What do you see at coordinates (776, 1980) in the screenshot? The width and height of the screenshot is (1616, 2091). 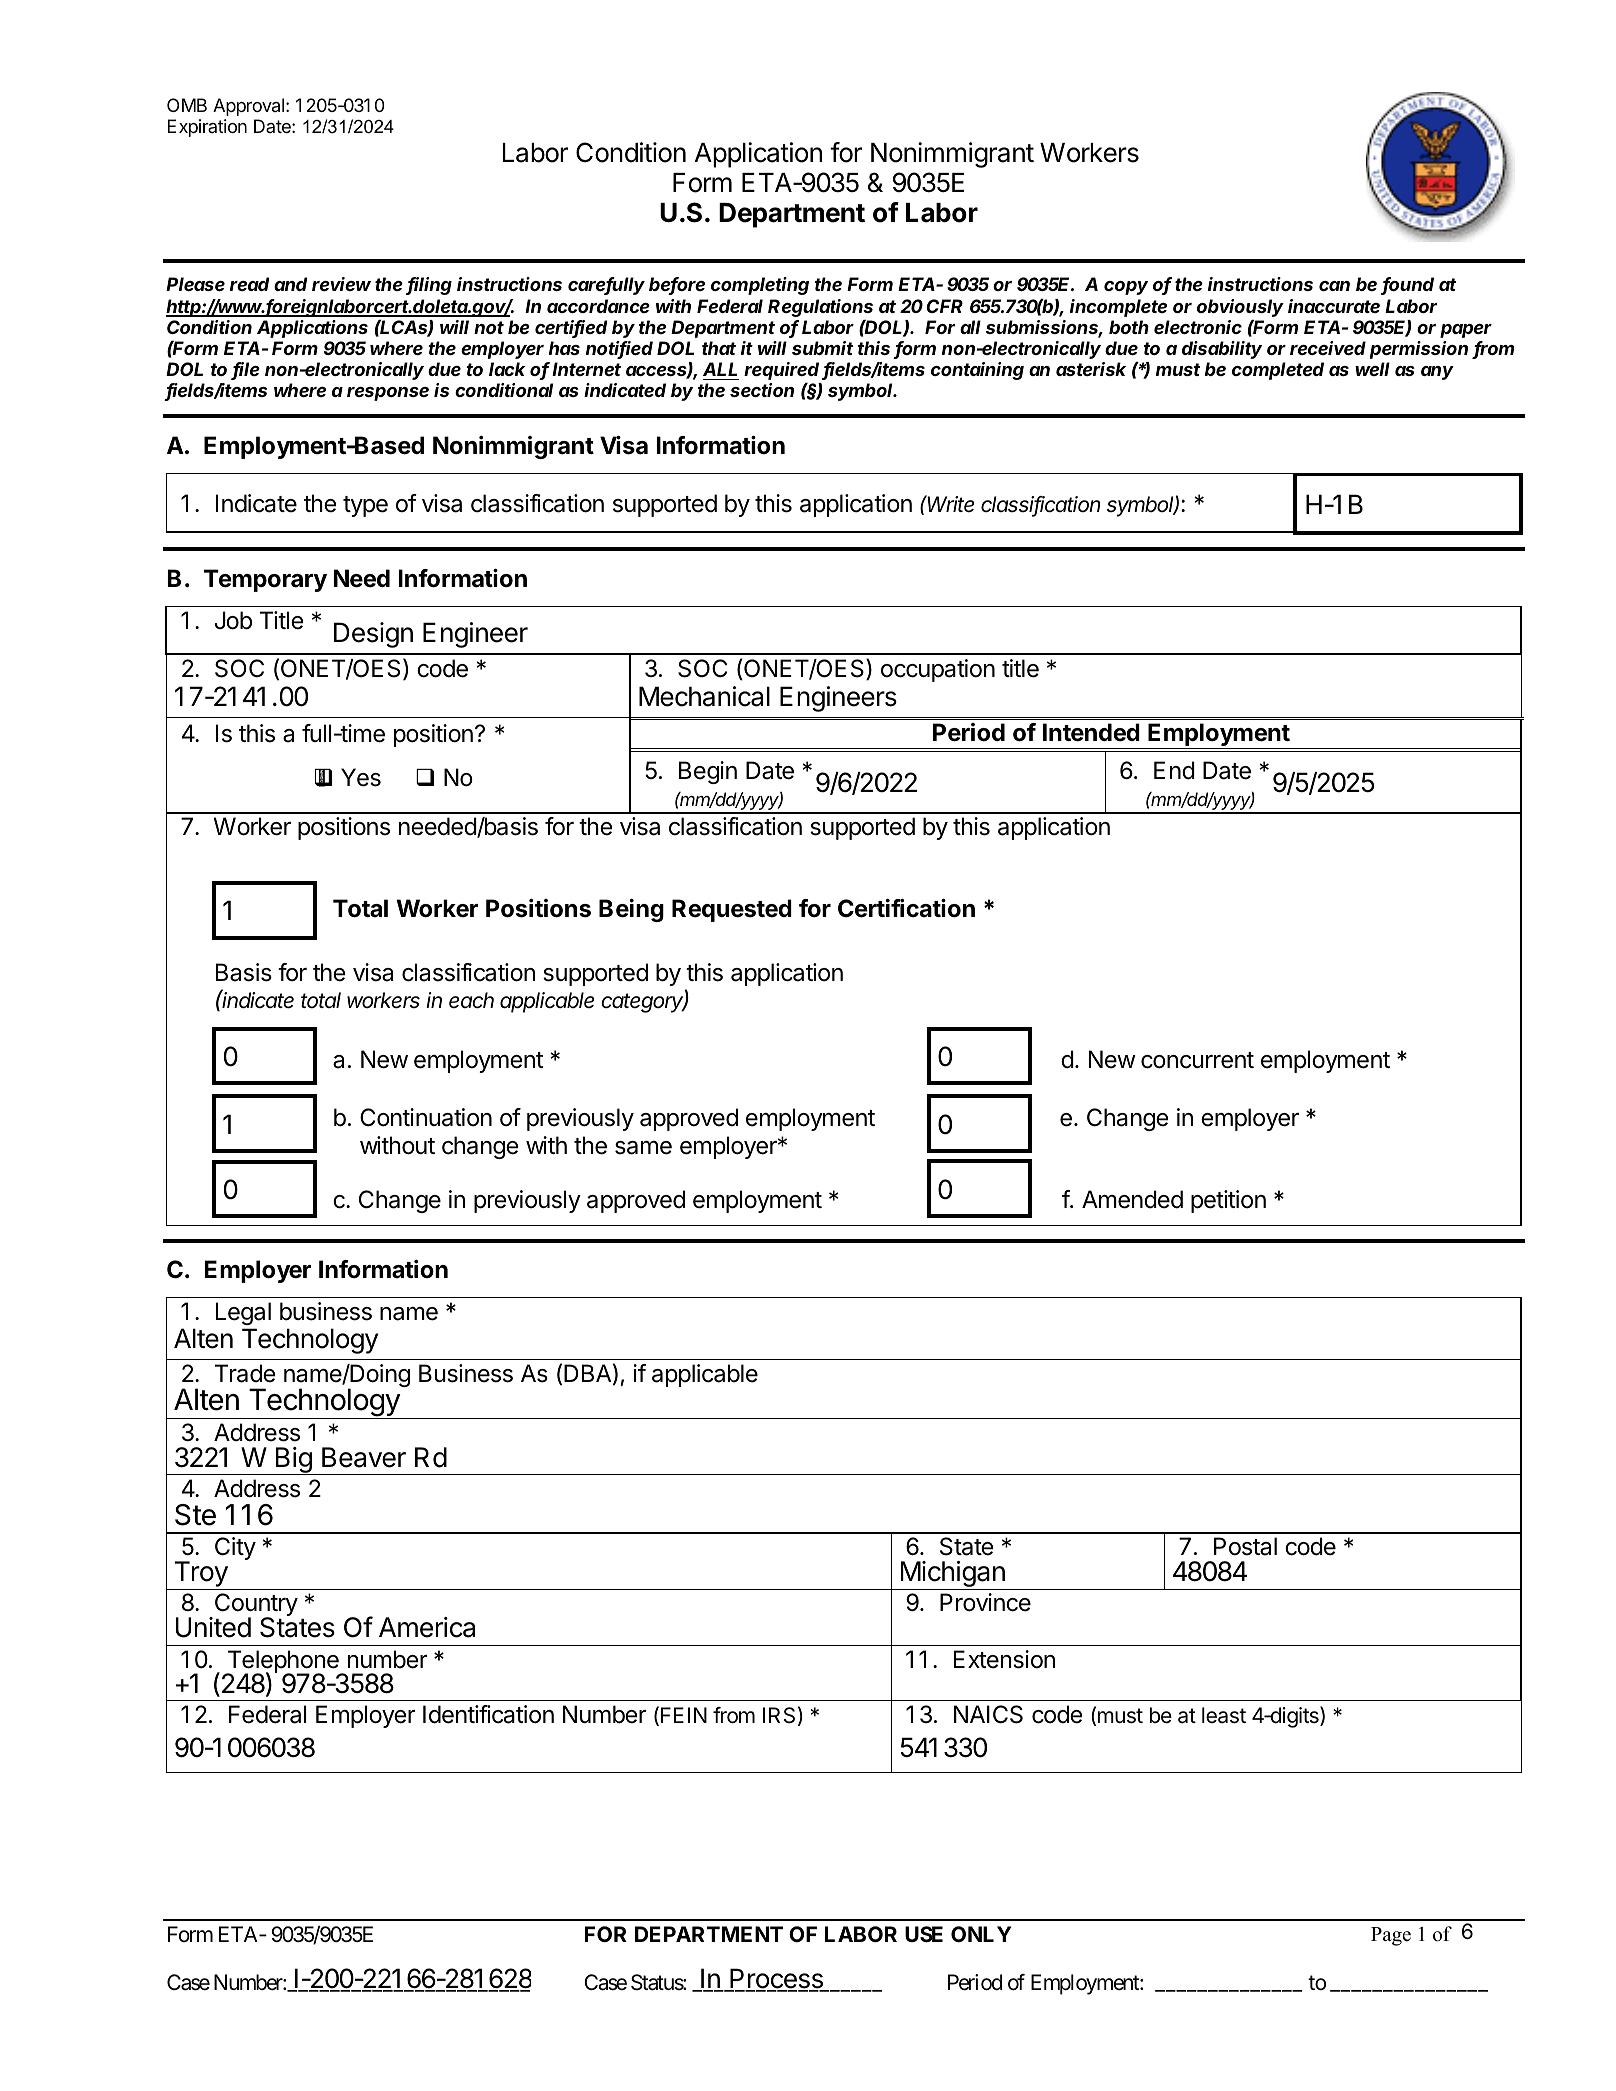 I see `Process` at bounding box center [776, 1980].
